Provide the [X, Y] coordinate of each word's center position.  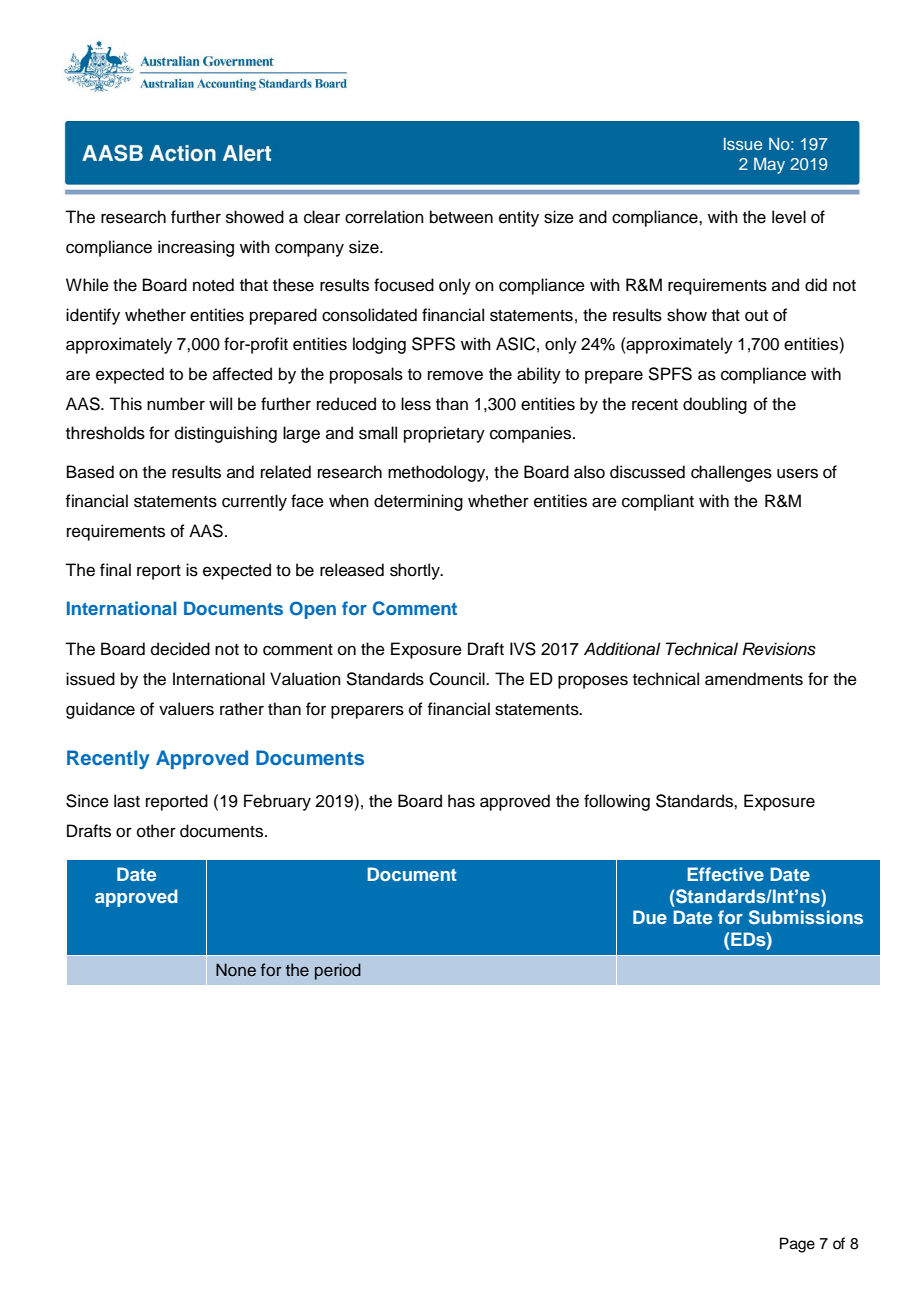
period [338, 971]
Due [650, 917]
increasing [196, 248]
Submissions [806, 917]
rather [242, 709]
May [769, 165]
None [236, 970]
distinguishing [226, 434]
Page [797, 1245]
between [461, 217]
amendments [754, 679]
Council [458, 679]
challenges [731, 473]
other [156, 831]
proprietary [444, 434]
